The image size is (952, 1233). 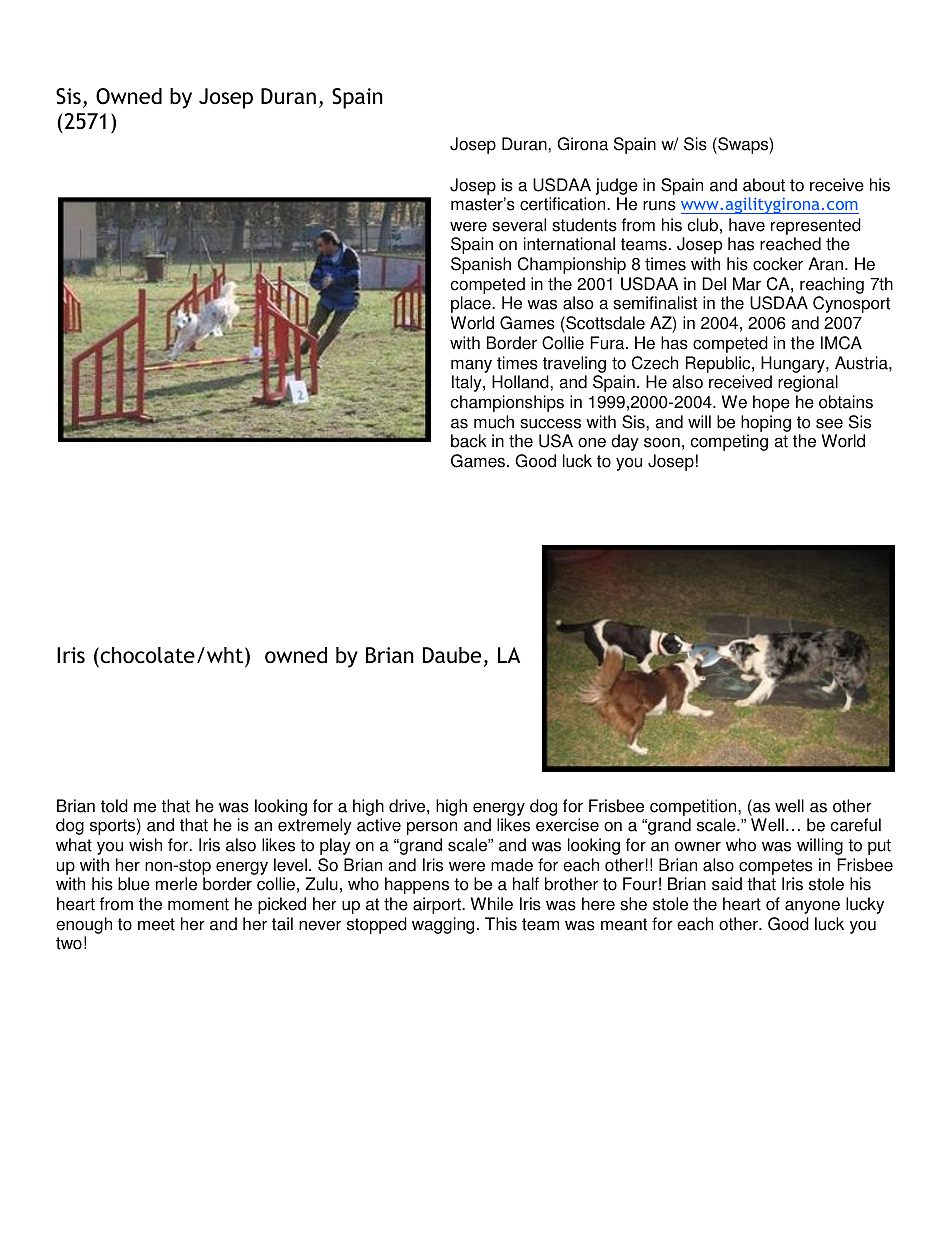 What do you see at coordinates (747, 225) in the image?
I see `have` at bounding box center [747, 225].
